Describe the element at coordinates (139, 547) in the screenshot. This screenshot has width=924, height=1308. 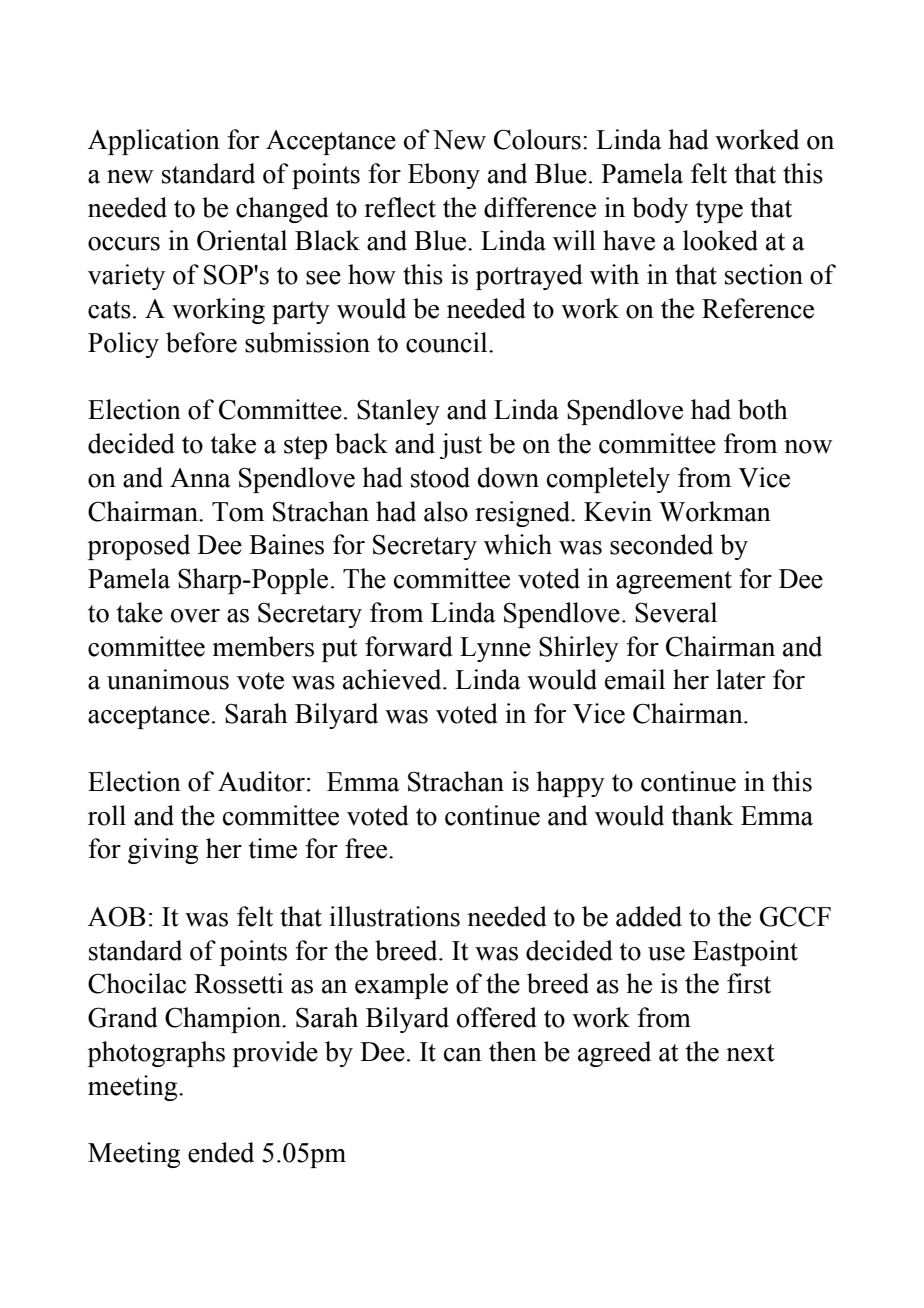
I see `proposed` at that location.
